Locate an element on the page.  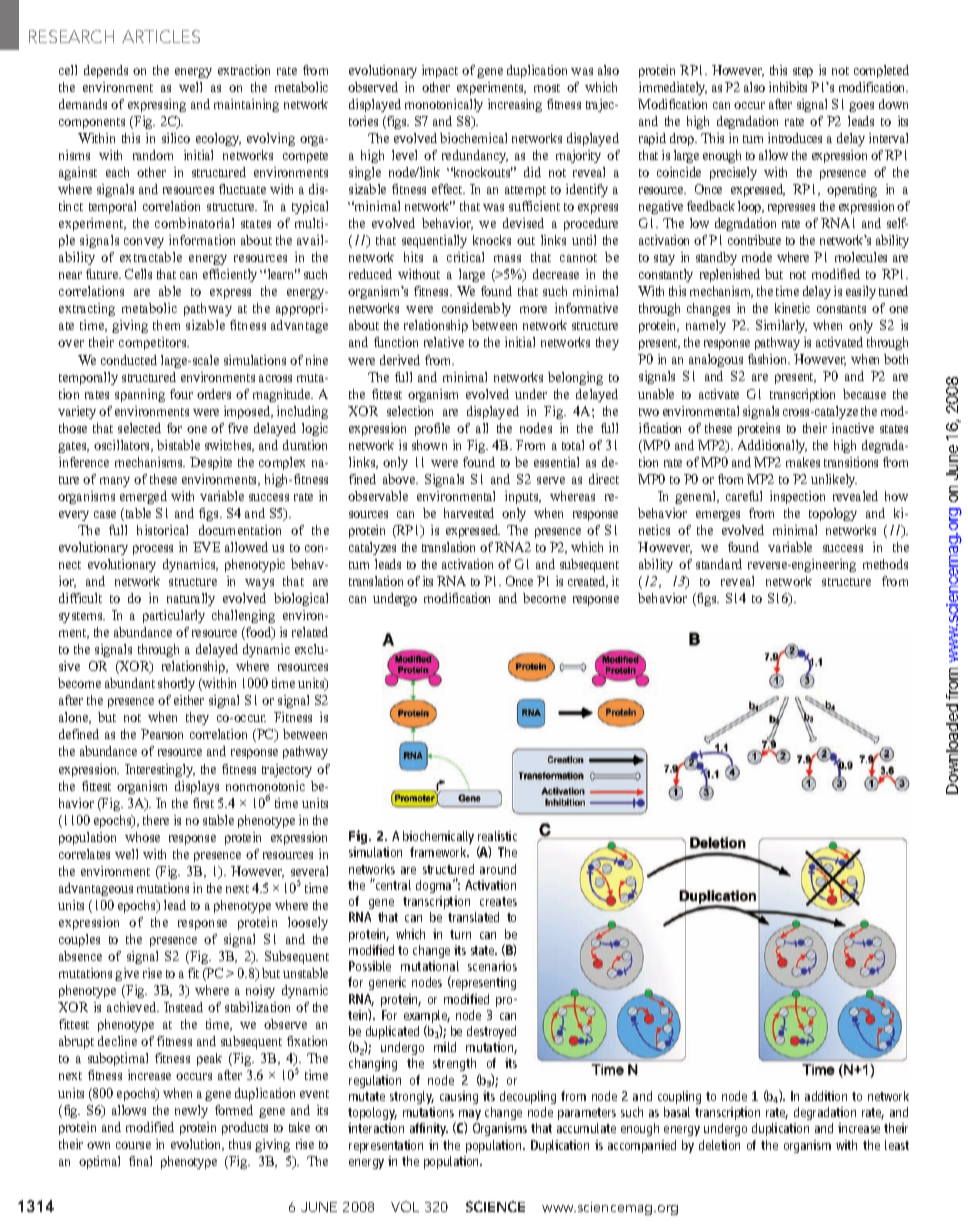
newly is located at coordinates (191, 1111).
